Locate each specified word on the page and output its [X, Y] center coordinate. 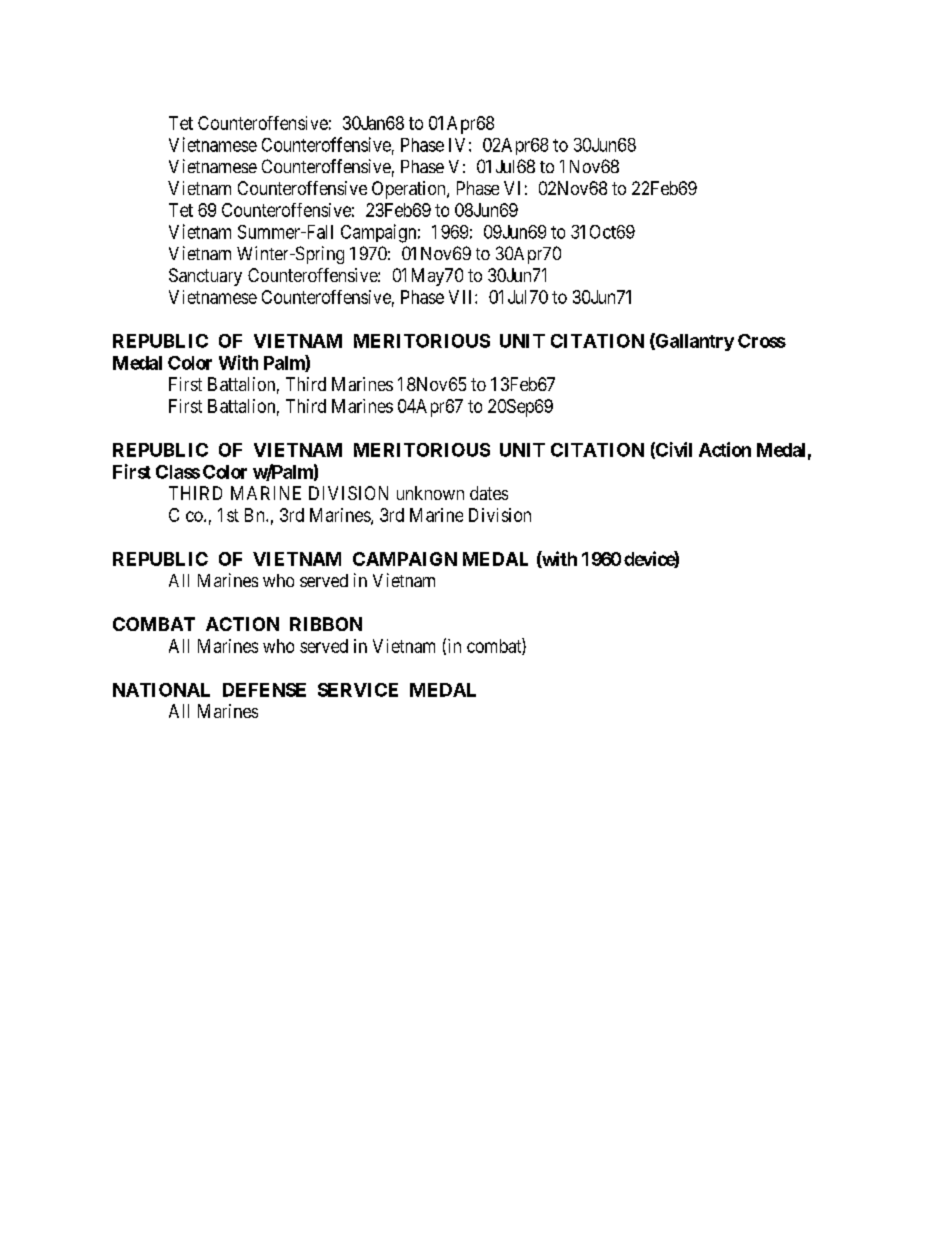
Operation [410, 190]
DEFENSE [264, 690]
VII [462, 297]
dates [489, 493]
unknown [430, 493]
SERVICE [358, 690]
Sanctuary [205, 277]
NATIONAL [161, 690]
